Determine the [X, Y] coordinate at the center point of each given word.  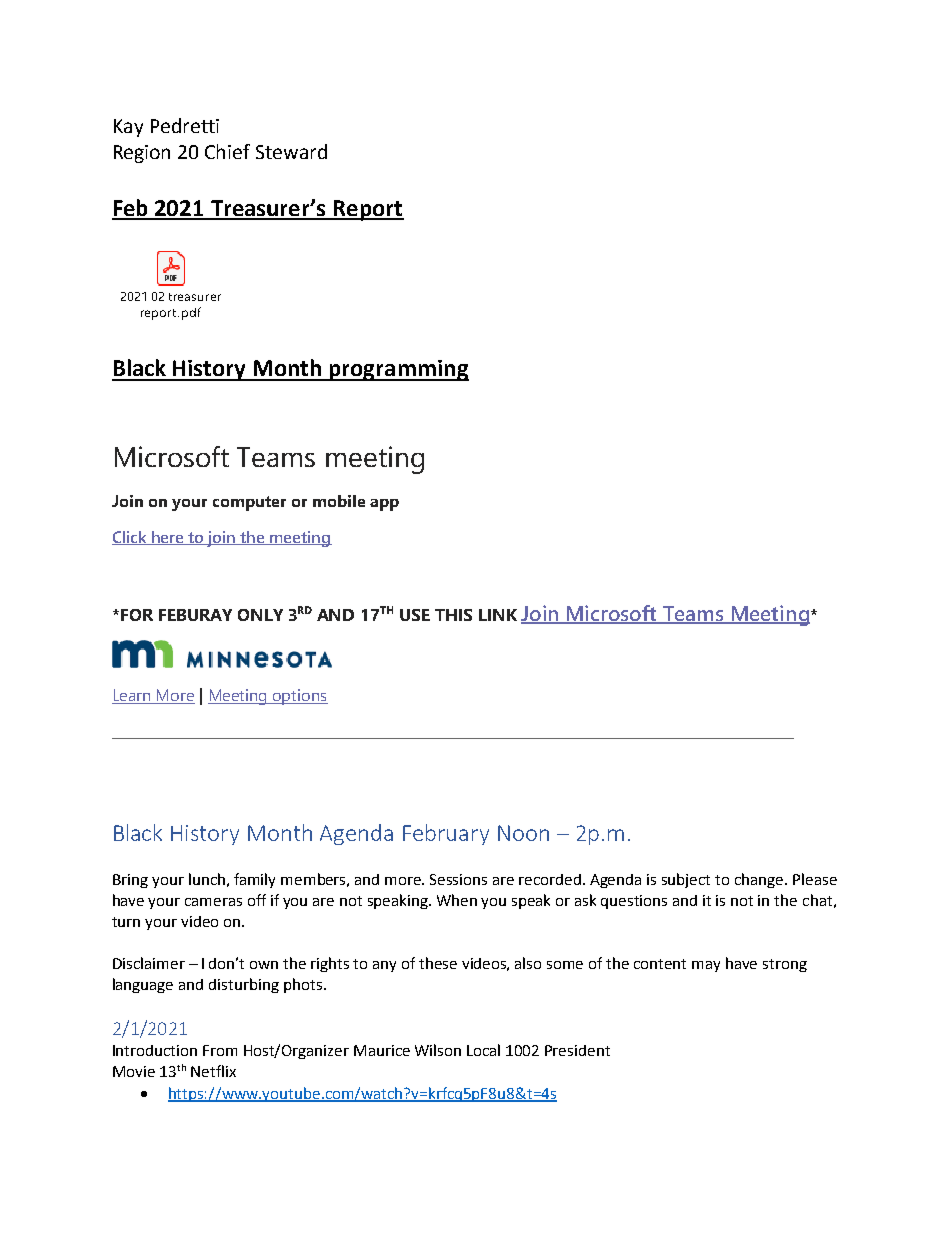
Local [483, 1050]
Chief [227, 151]
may [706, 966]
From [220, 1050]
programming [398, 370]
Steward [291, 151]
